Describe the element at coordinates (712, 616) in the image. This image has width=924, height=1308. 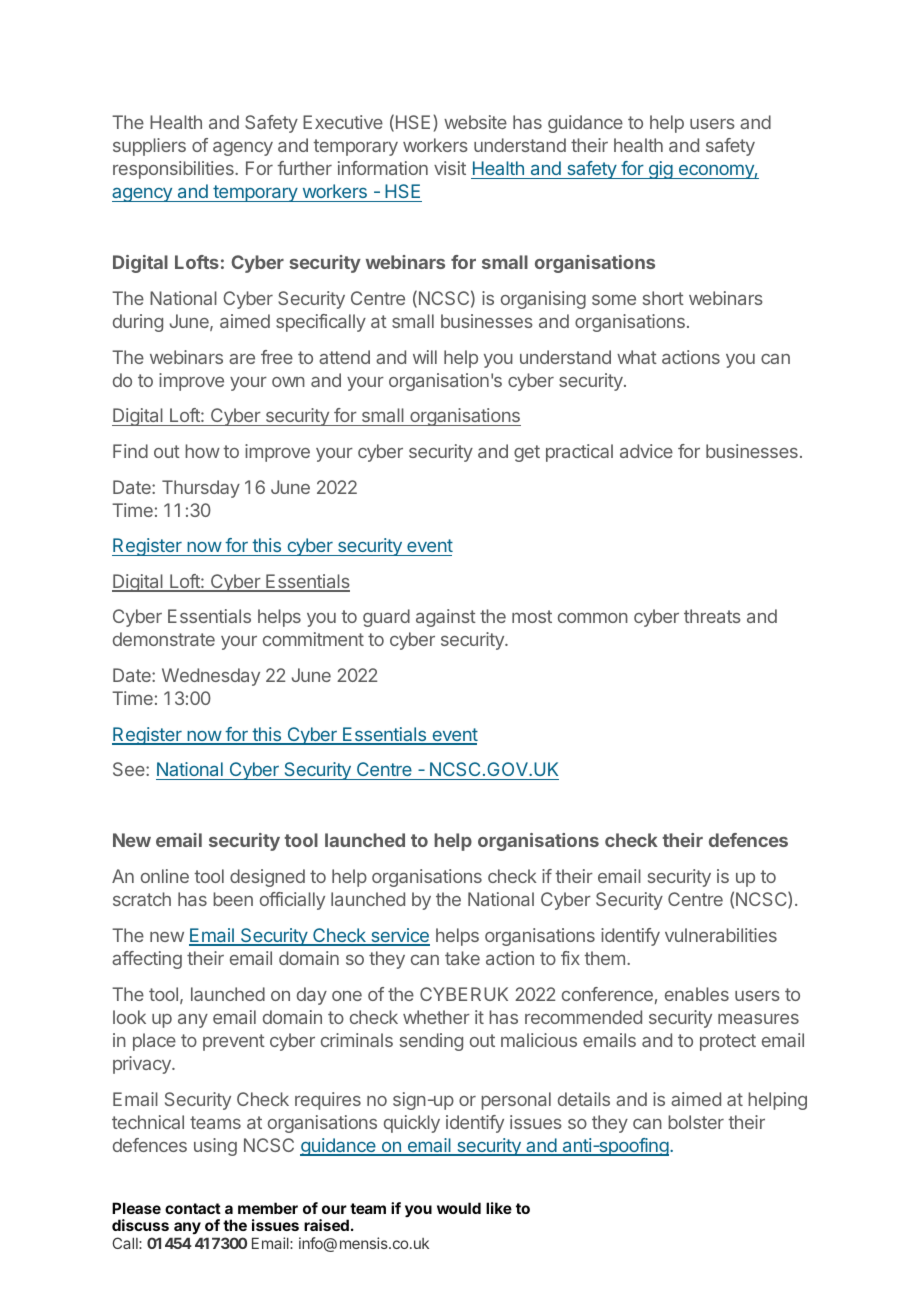
I see `threats` at that location.
